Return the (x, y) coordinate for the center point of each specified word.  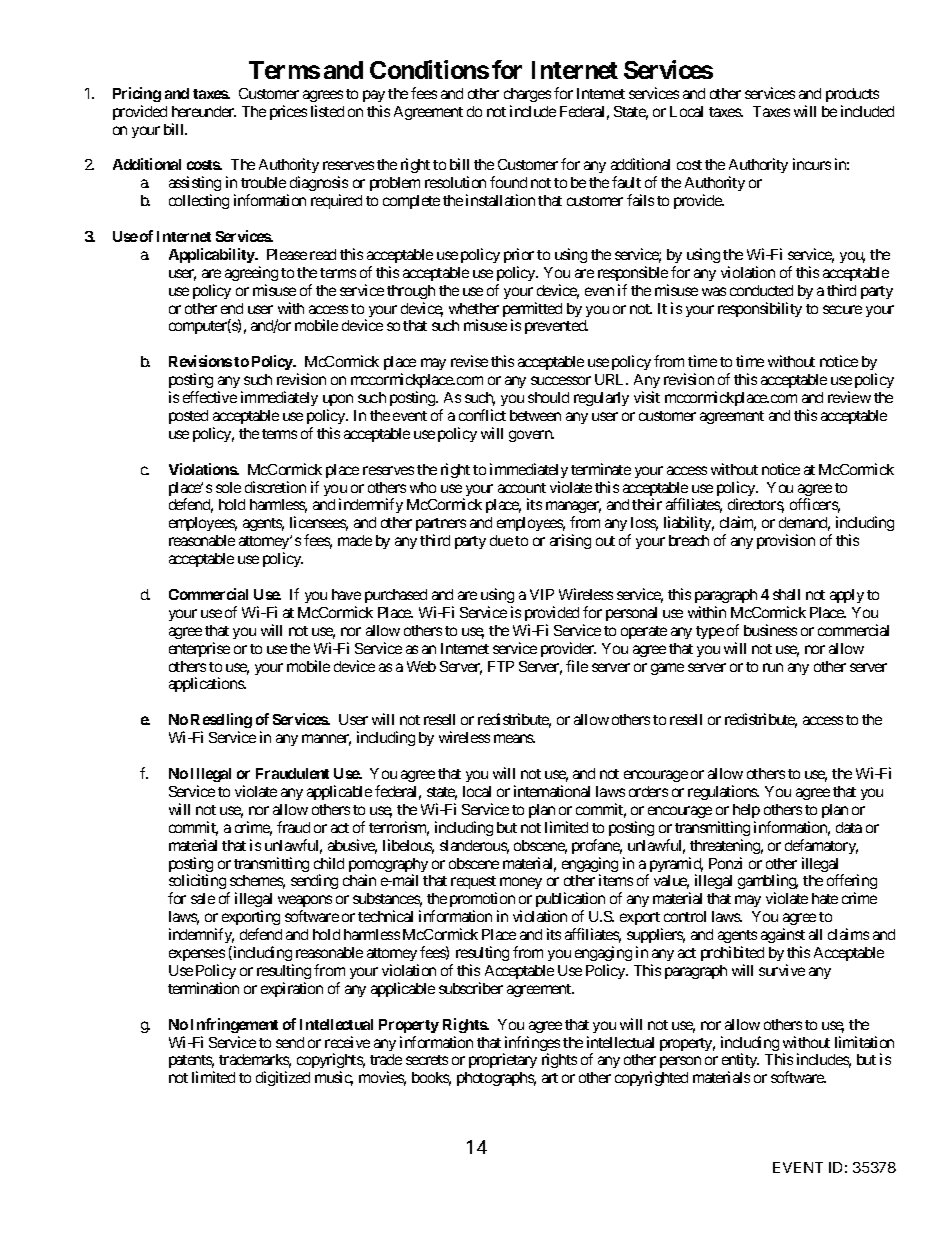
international (552, 791)
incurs (812, 164)
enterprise (199, 649)
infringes (531, 1045)
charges (527, 95)
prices (288, 112)
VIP (542, 594)
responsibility (760, 309)
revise (469, 361)
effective (210, 397)
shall (786, 594)
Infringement (234, 1025)
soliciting (197, 883)
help (746, 811)
